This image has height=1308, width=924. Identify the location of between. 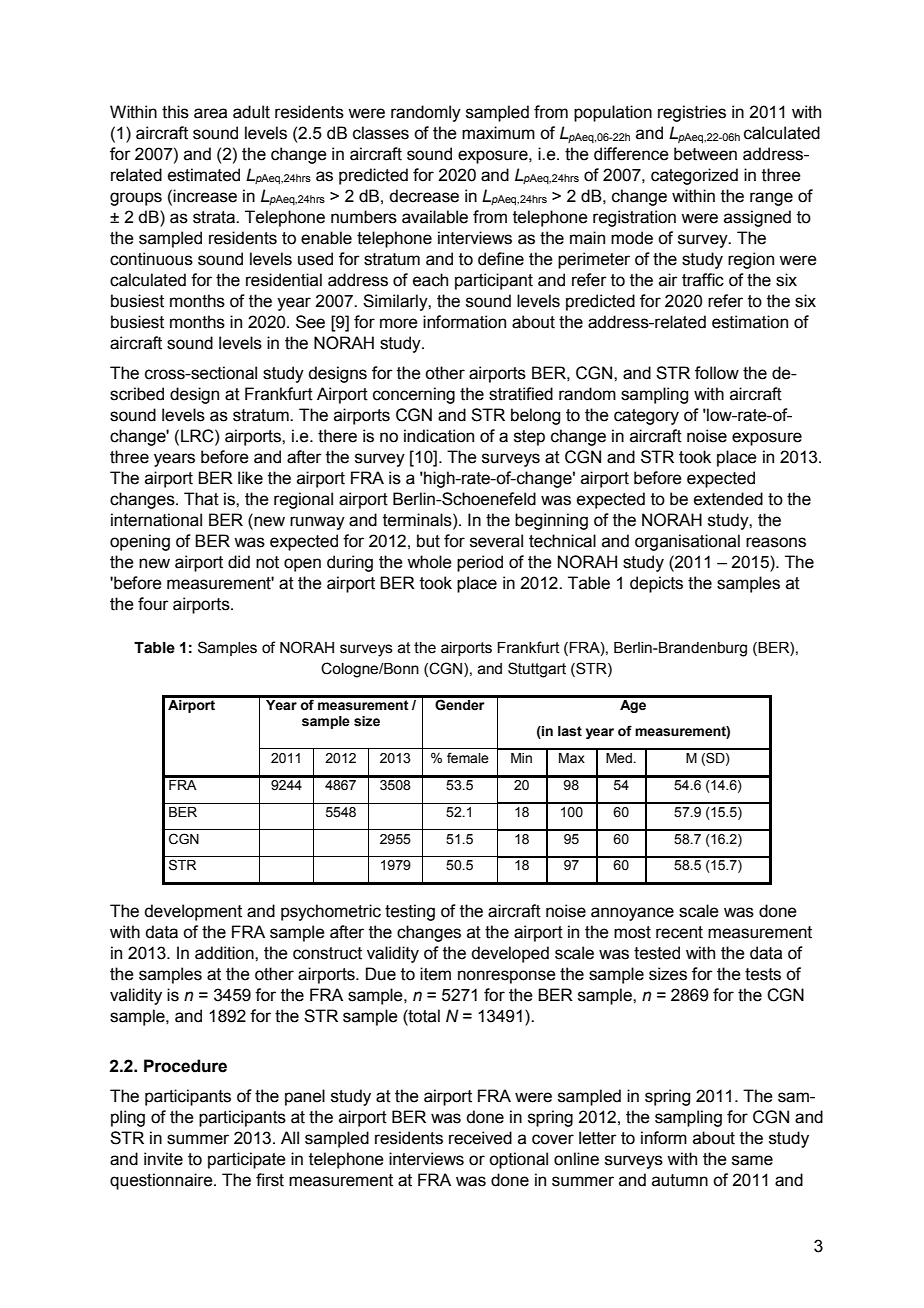
(705, 154).
